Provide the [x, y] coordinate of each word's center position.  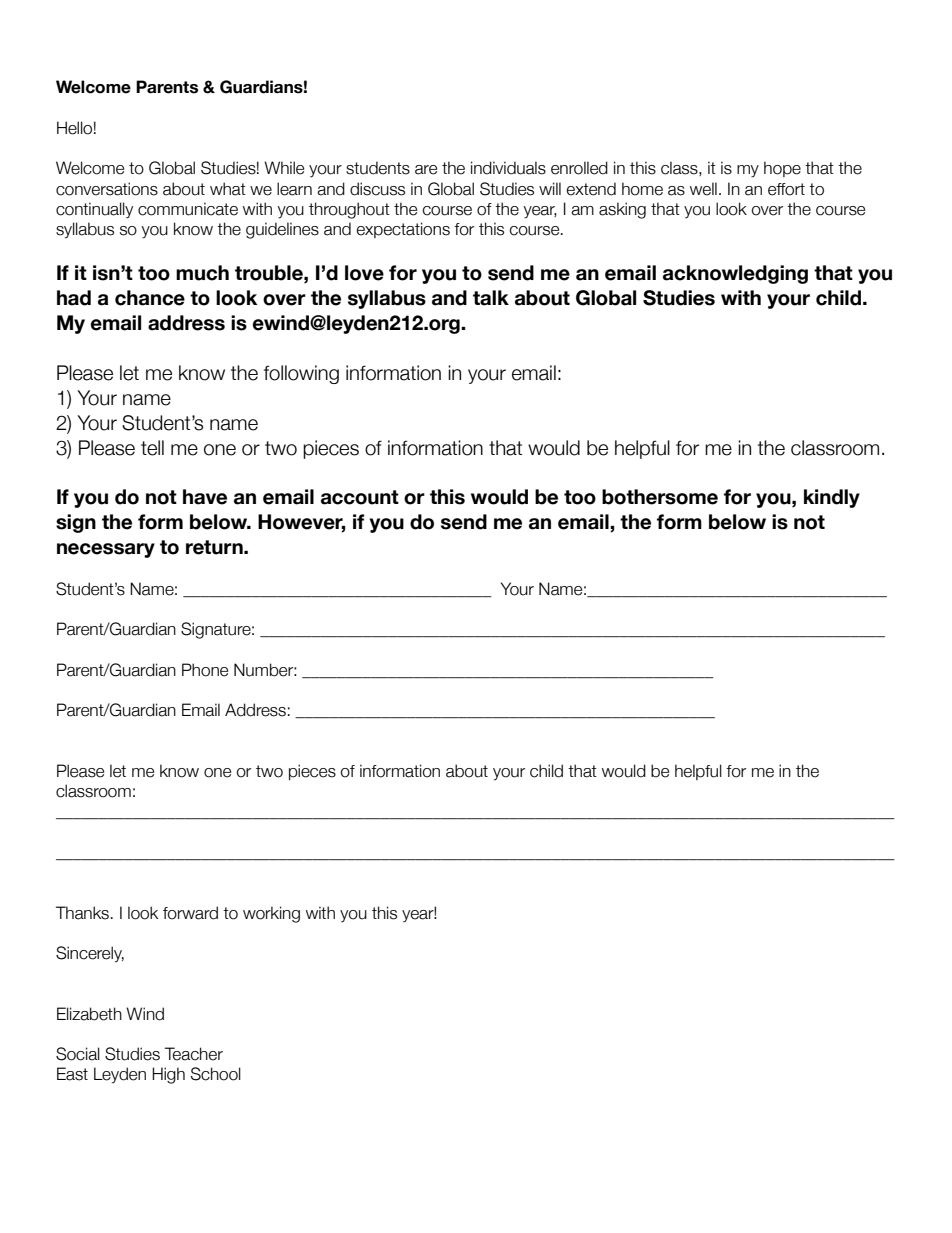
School [216, 1074]
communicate [188, 209]
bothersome [660, 497]
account [360, 497]
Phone [205, 670]
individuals [508, 168]
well [703, 189]
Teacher [194, 1054]
